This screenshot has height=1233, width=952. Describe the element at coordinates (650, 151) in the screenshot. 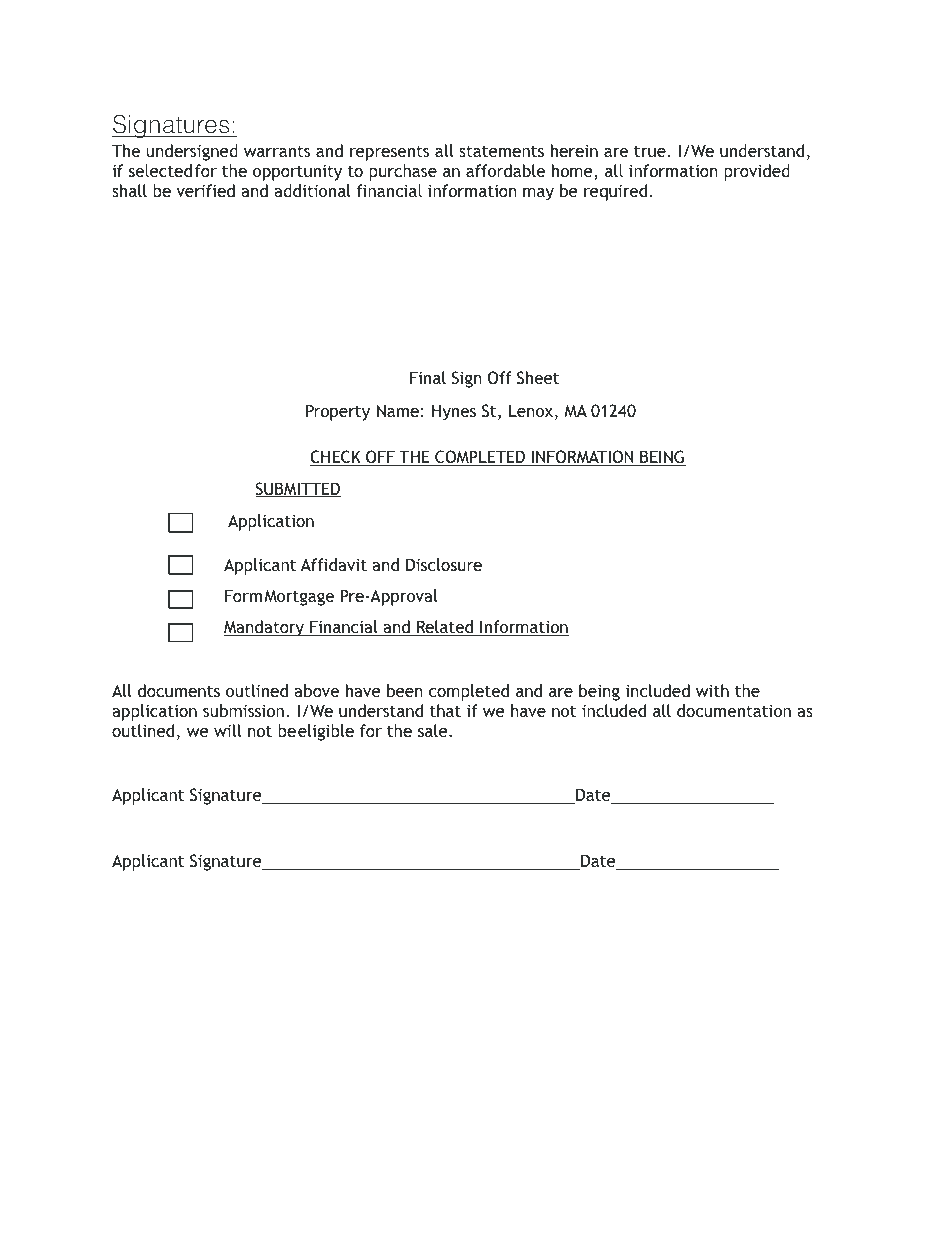

I see `true` at that location.
